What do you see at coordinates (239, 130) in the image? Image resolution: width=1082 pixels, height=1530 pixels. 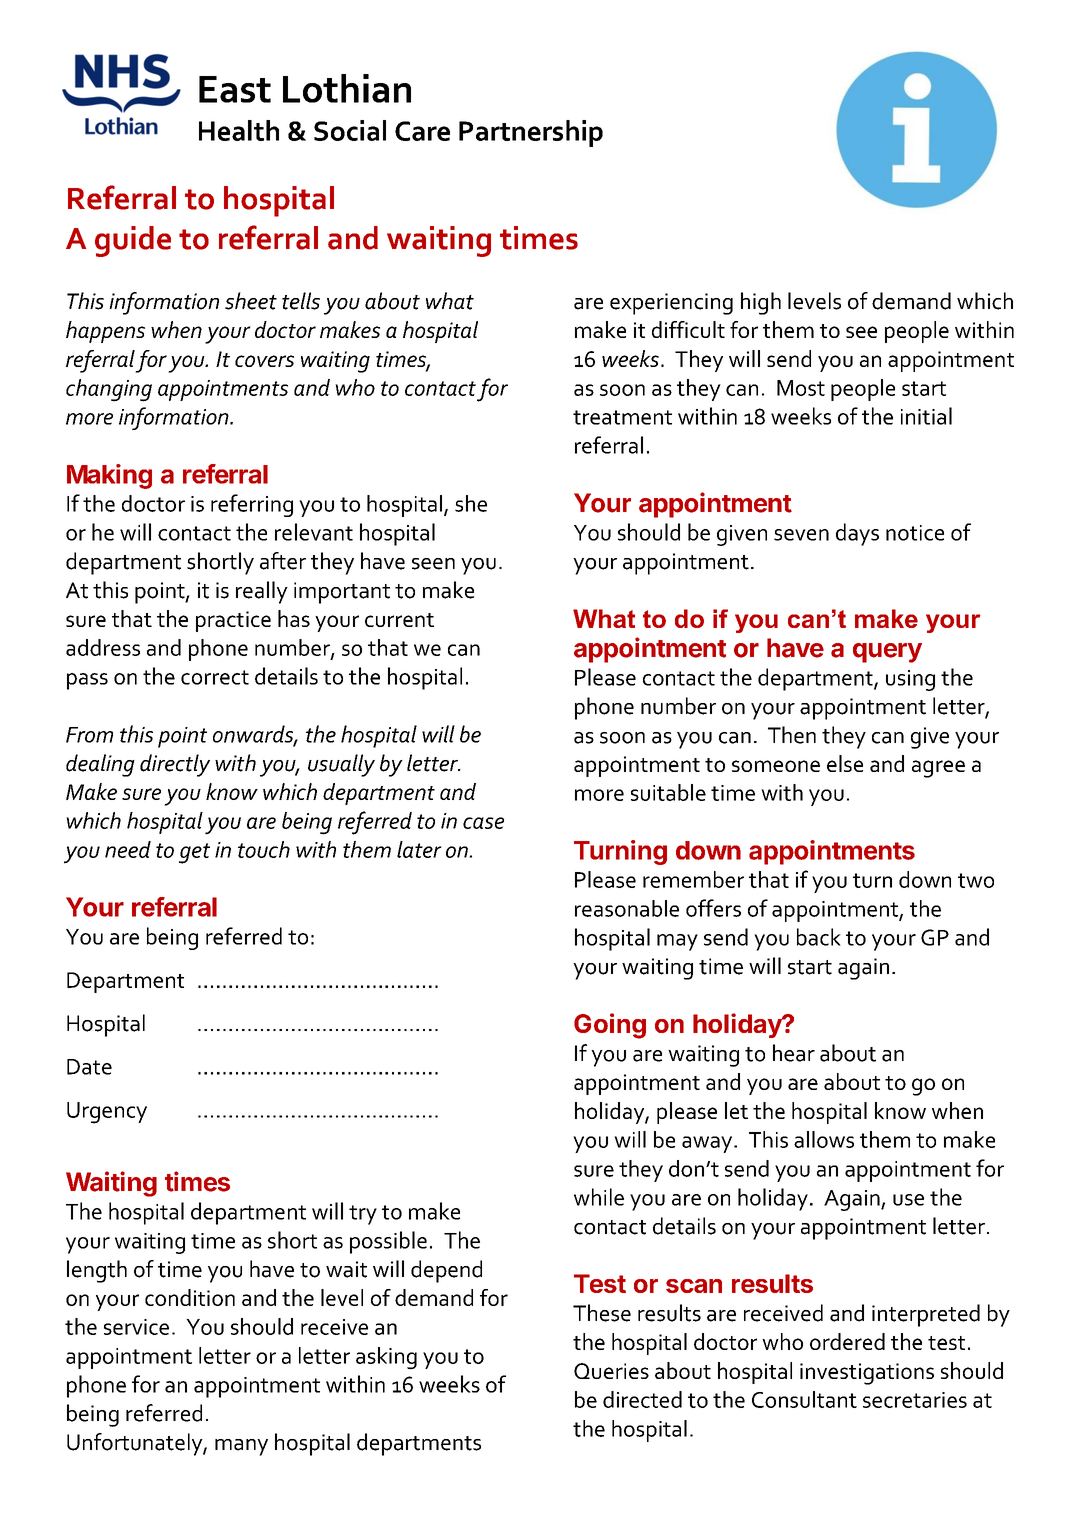 I see `Health` at bounding box center [239, 130].
